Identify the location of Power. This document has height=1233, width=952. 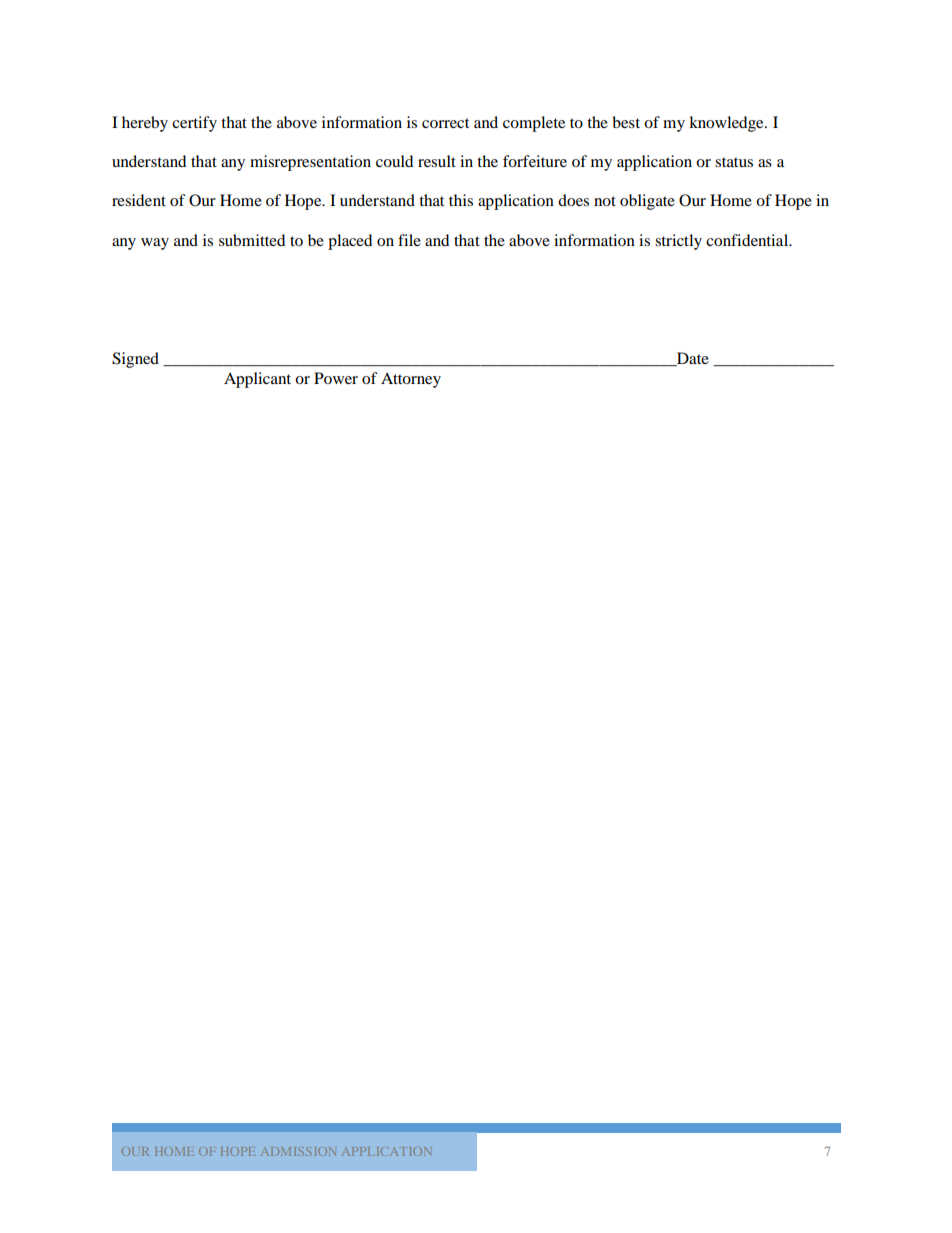
(336, 378).
